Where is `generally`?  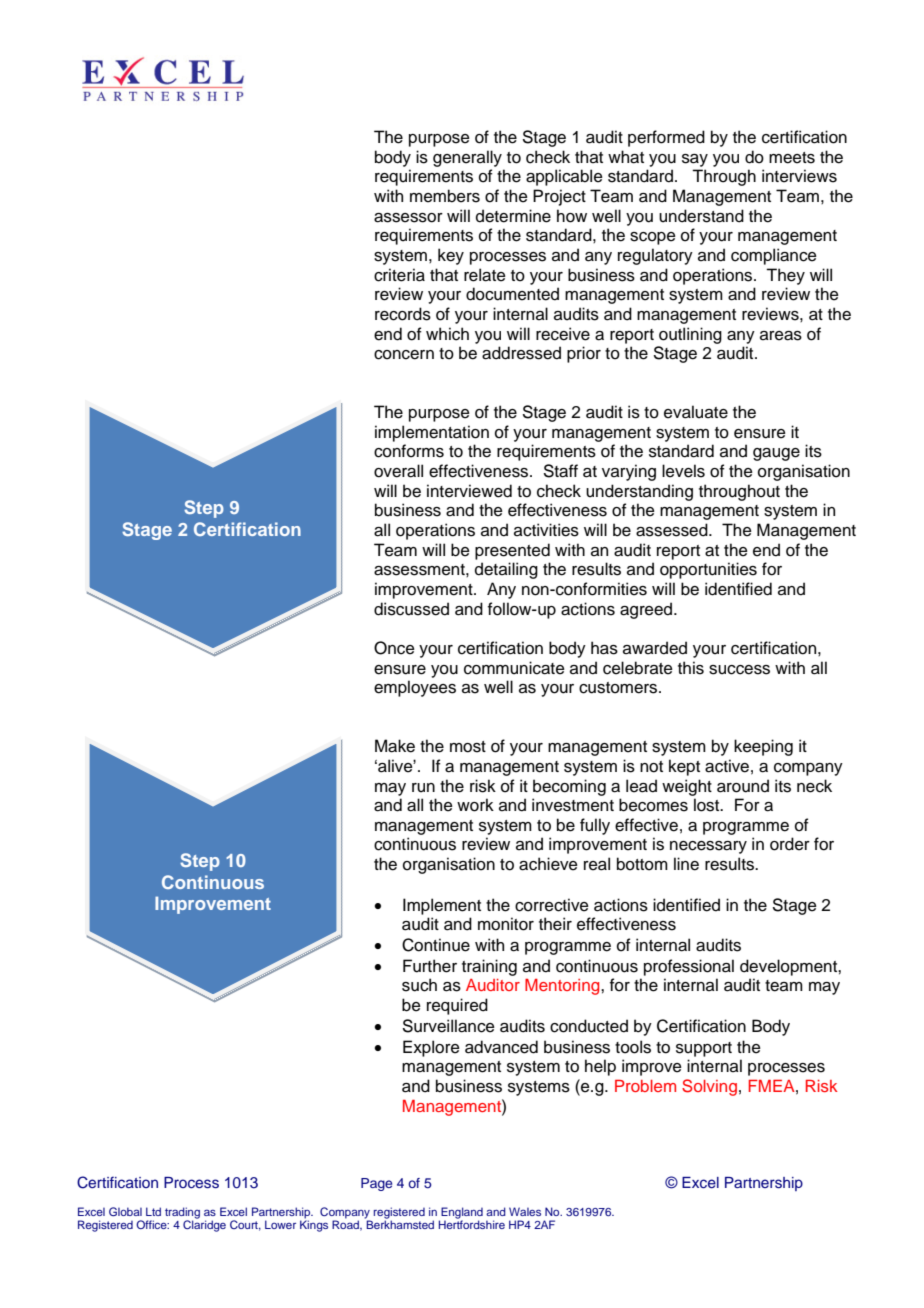
generally is located at coordinates (467, 158).
